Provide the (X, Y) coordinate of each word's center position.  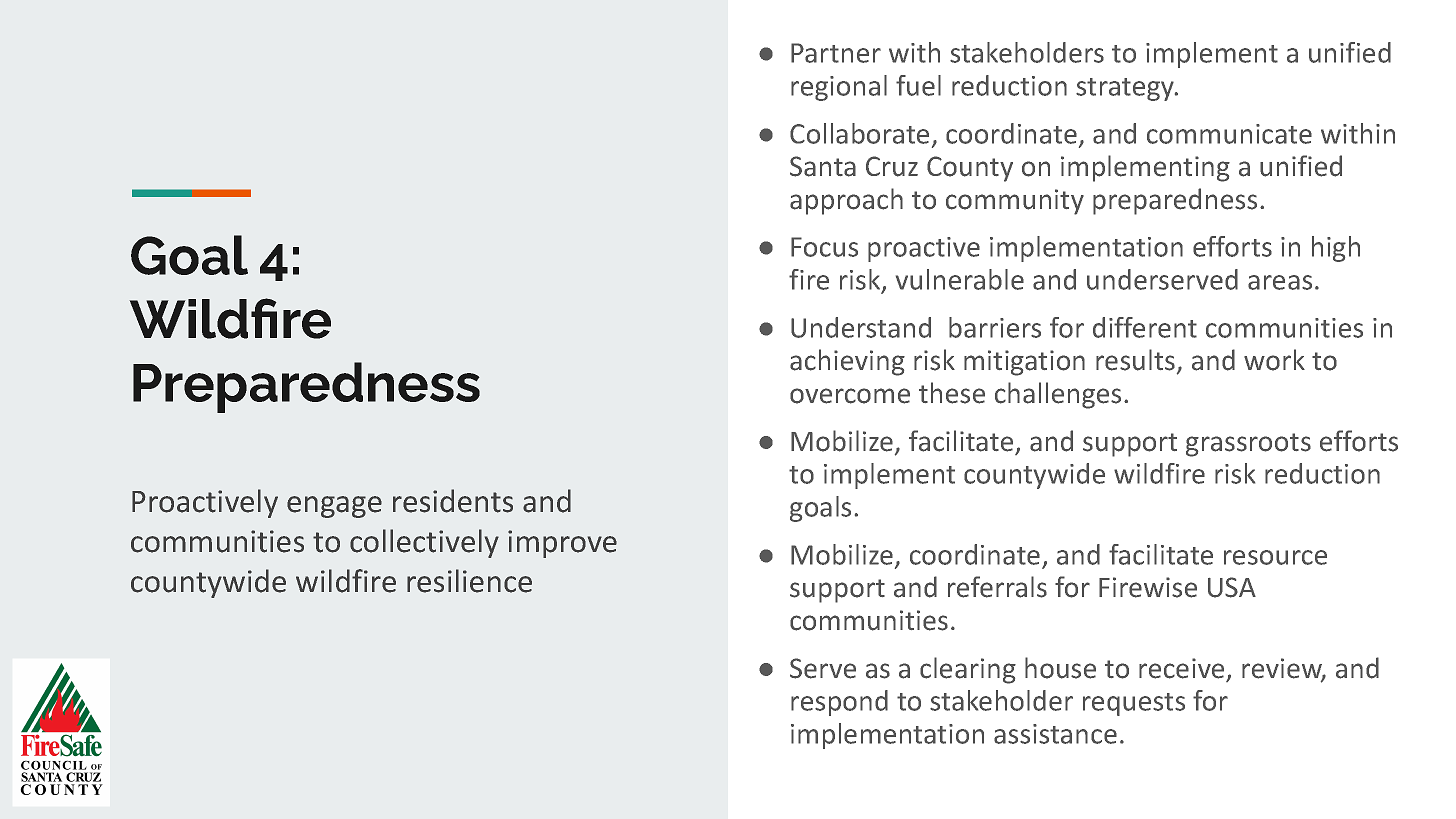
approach (846, 201)
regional (839, 88)
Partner (836, 53)
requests (1134, 704)
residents (453, 501)
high (1336, 249)
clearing (968, 670)
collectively (424, 543)
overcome (850, 396)
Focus (824, 247)
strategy (1126, 89)
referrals (997, 587)
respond (839, 703)
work (1274, 360)
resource (1275, 557)
